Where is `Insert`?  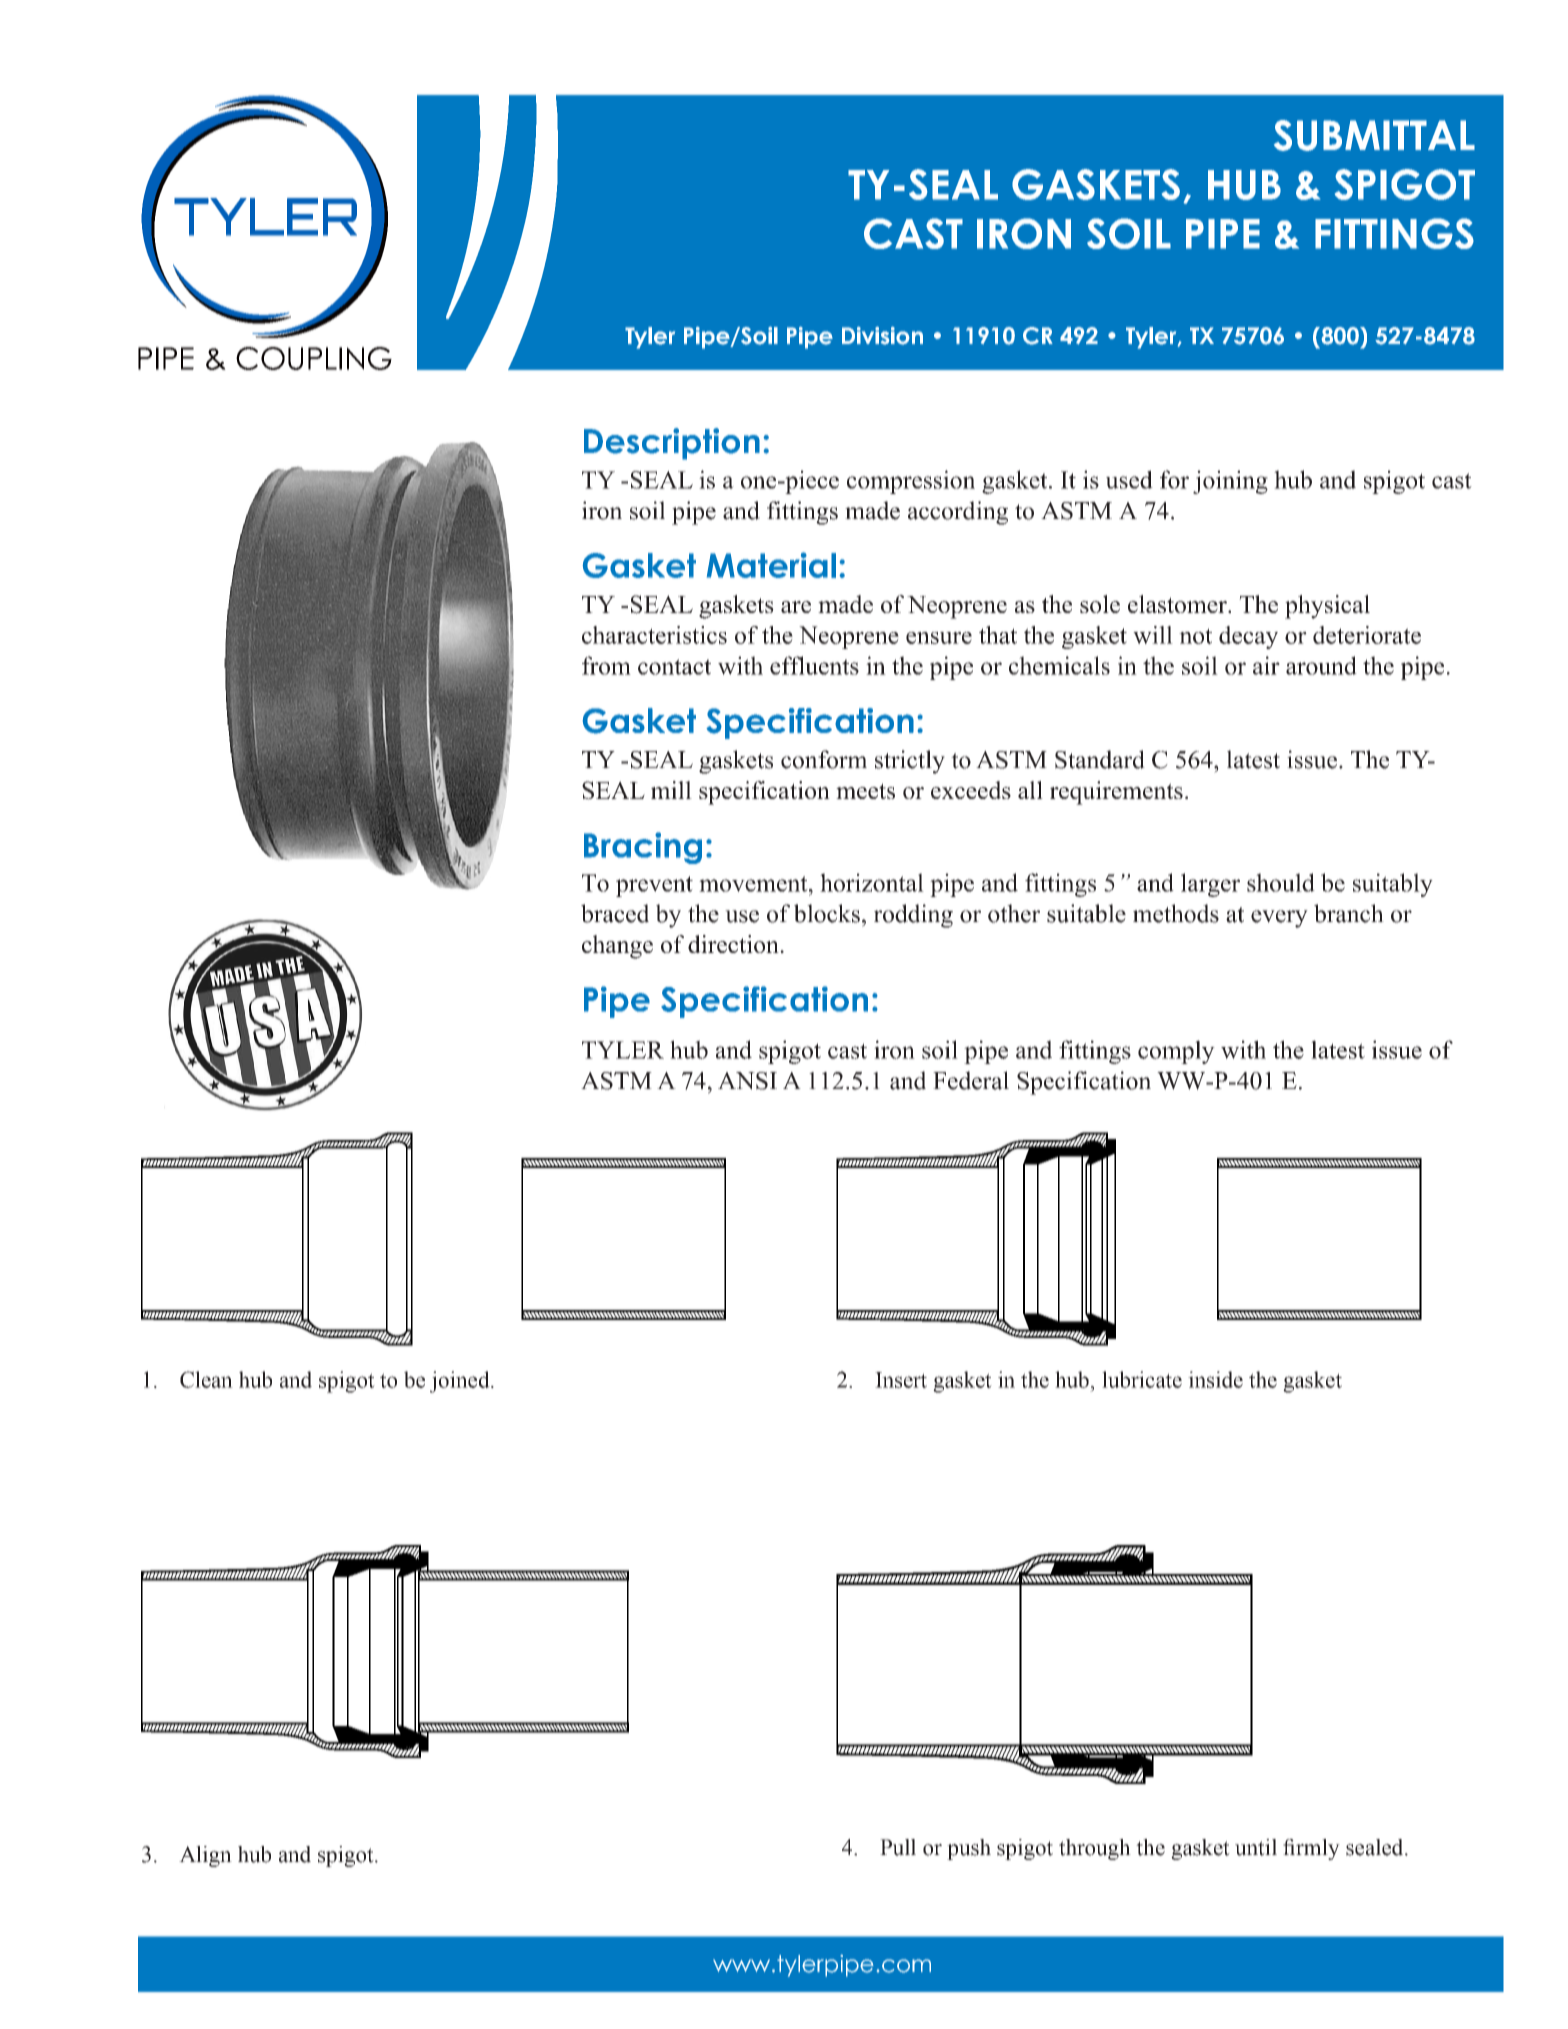
Insert is located at coordinates (901, 1380).
